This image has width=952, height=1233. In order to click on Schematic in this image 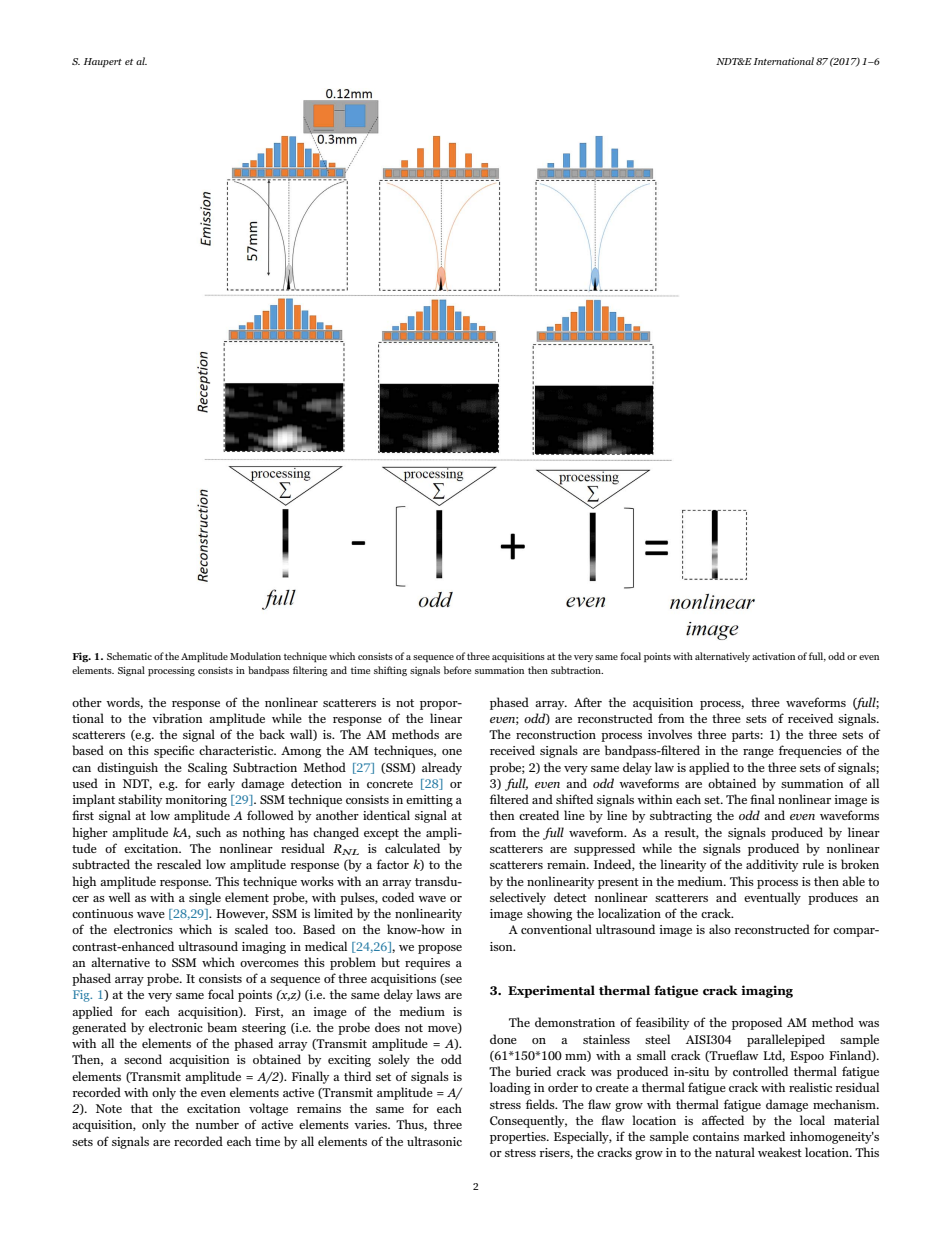, I will do `click(129, 656)`.
